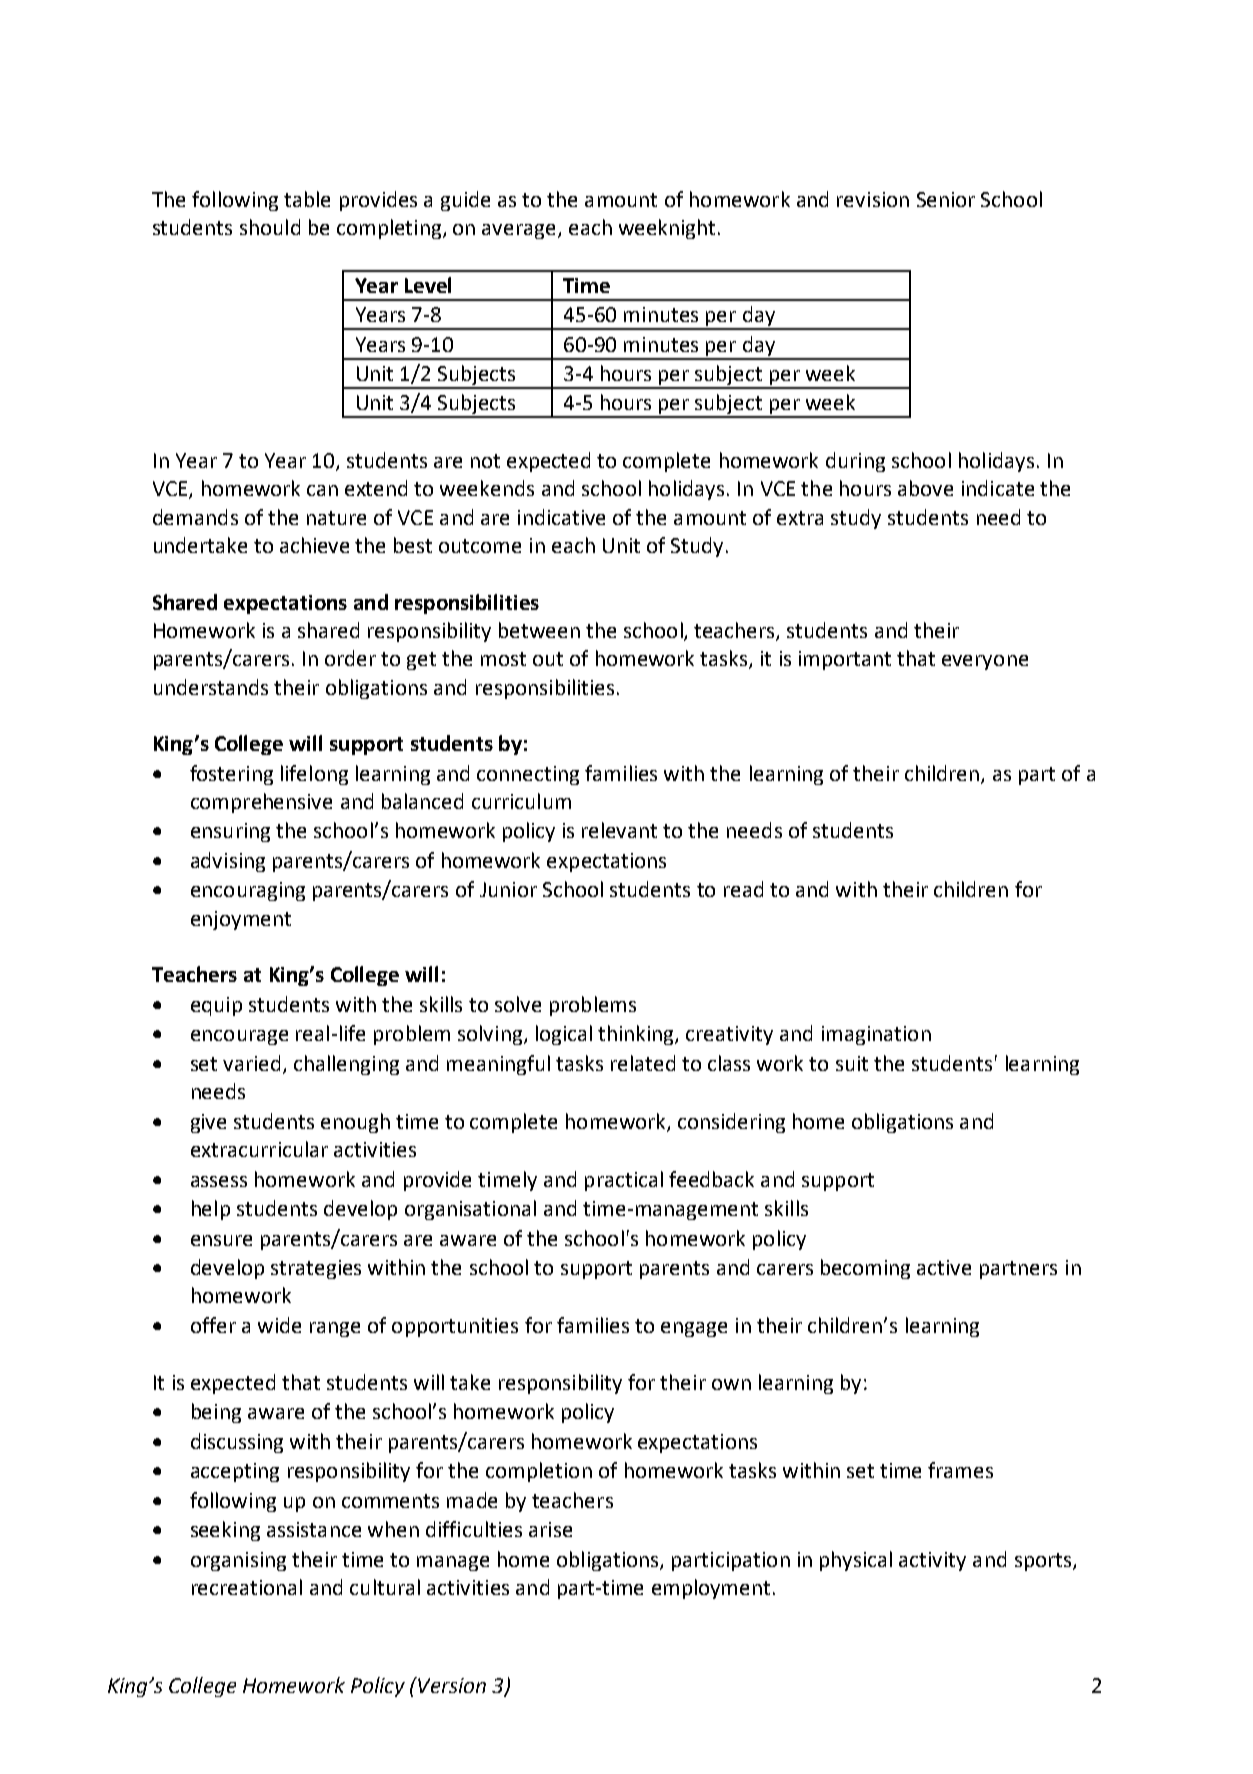 The height and width of the page is (1774, 1253). What do you see at coordinates (219, 1181) in the page?
I see `assess` at bounding box center [219, 1181].
